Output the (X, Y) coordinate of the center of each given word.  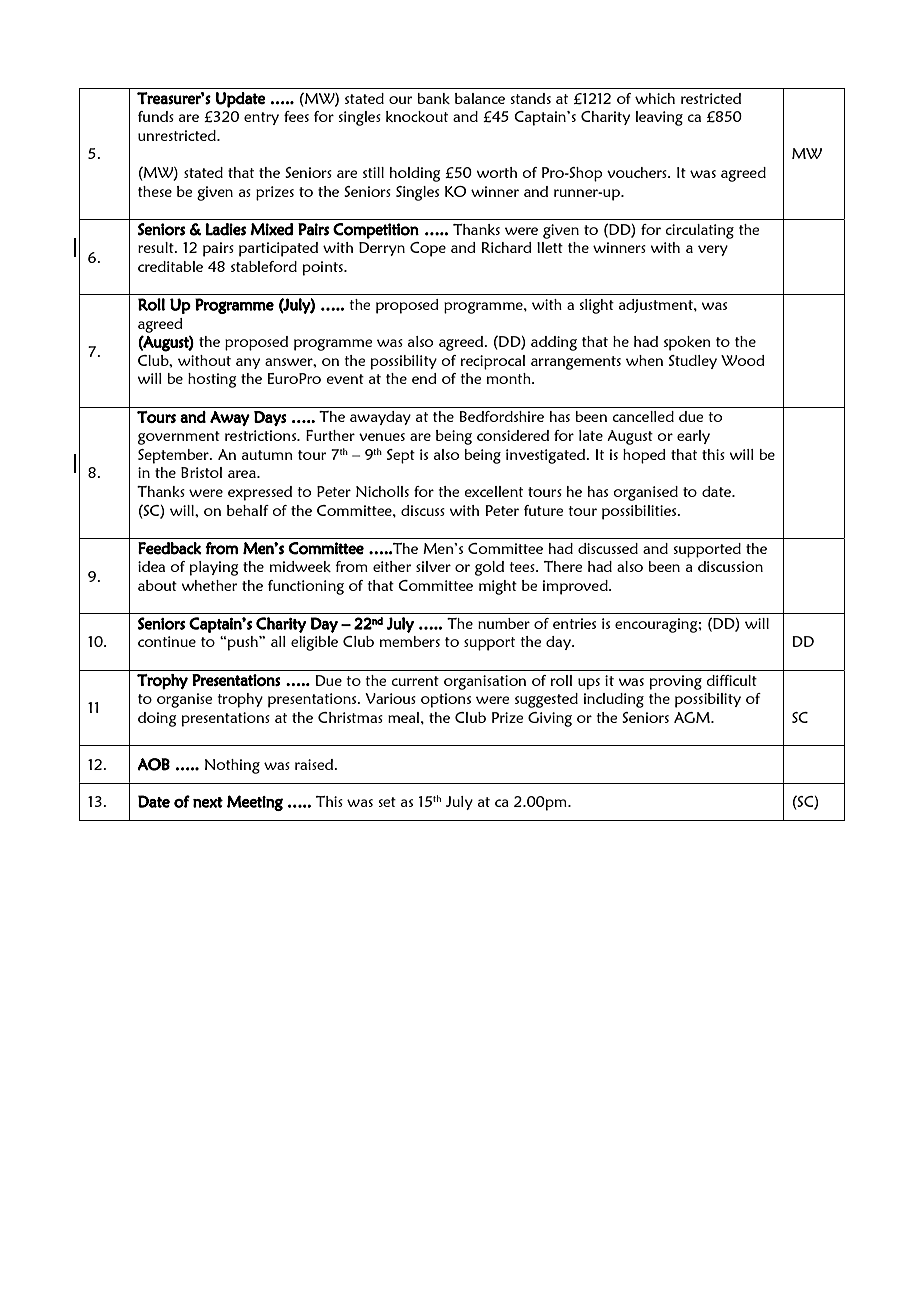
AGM (693, 717)
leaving (659, 118)
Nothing (232, 766)
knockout (417, 116)
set (387, 802)
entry (261, 118)
